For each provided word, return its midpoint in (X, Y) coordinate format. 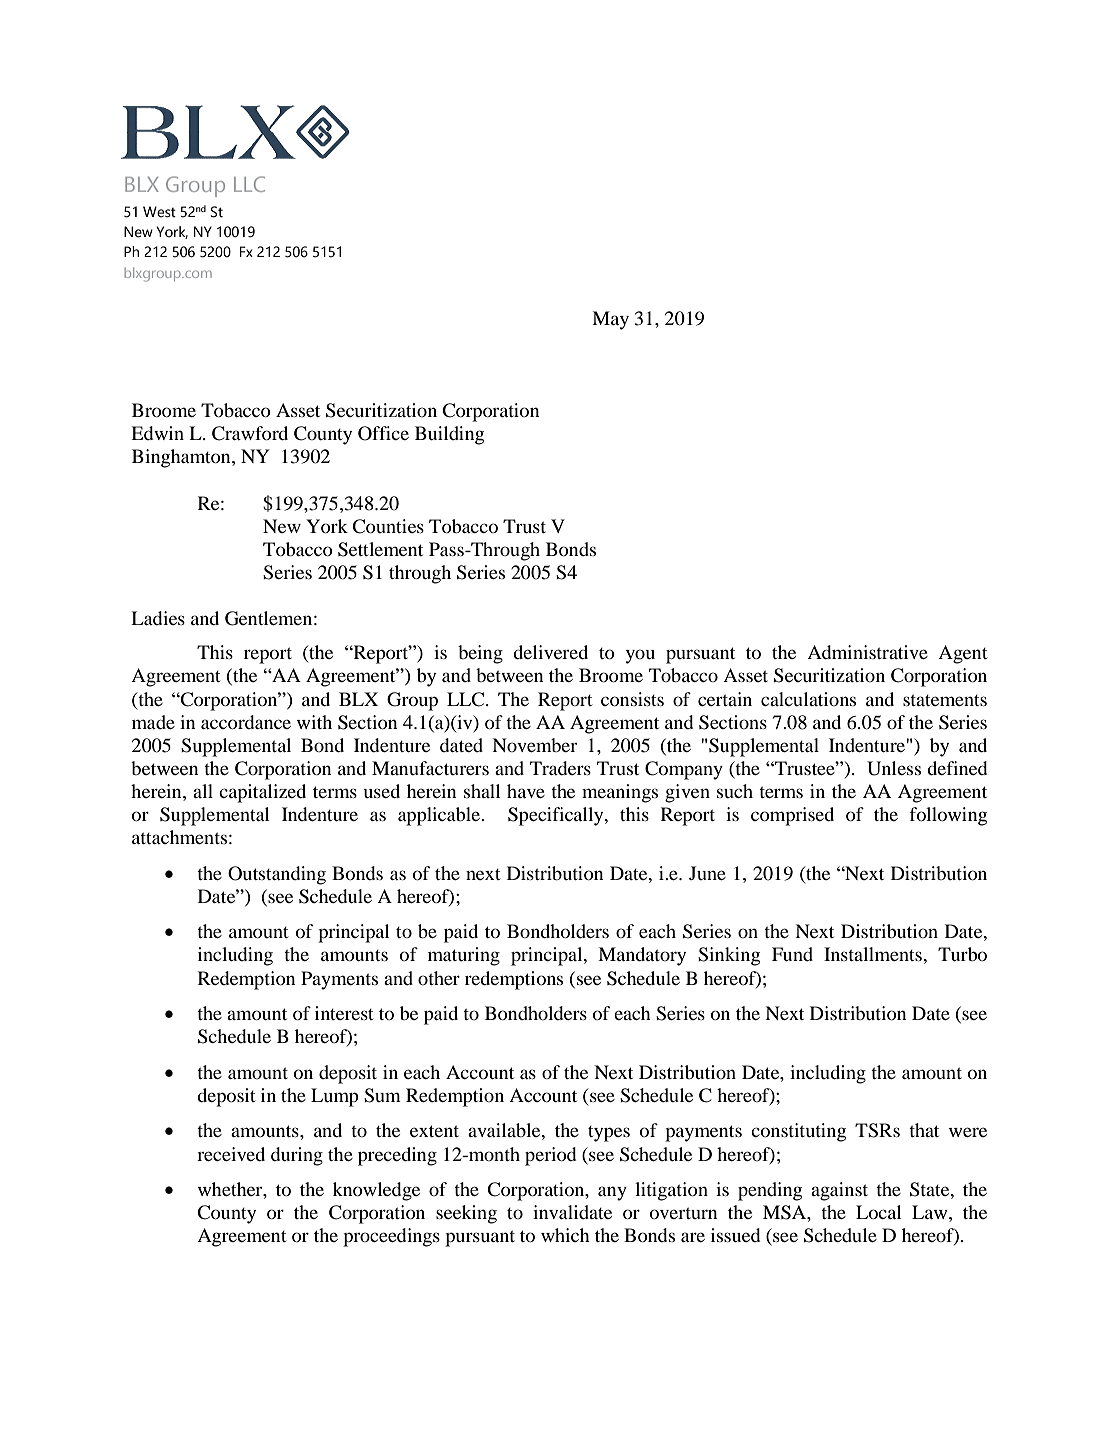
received (231, 1154)
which (565, 1235)
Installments (874, 954)
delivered (550, 652)
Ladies (158, 618)
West (159, 212)
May (610, 320)
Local (879, 1212)
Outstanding (277, 875)
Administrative (867, 652)
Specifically (557, 816)
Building (449, 435)
